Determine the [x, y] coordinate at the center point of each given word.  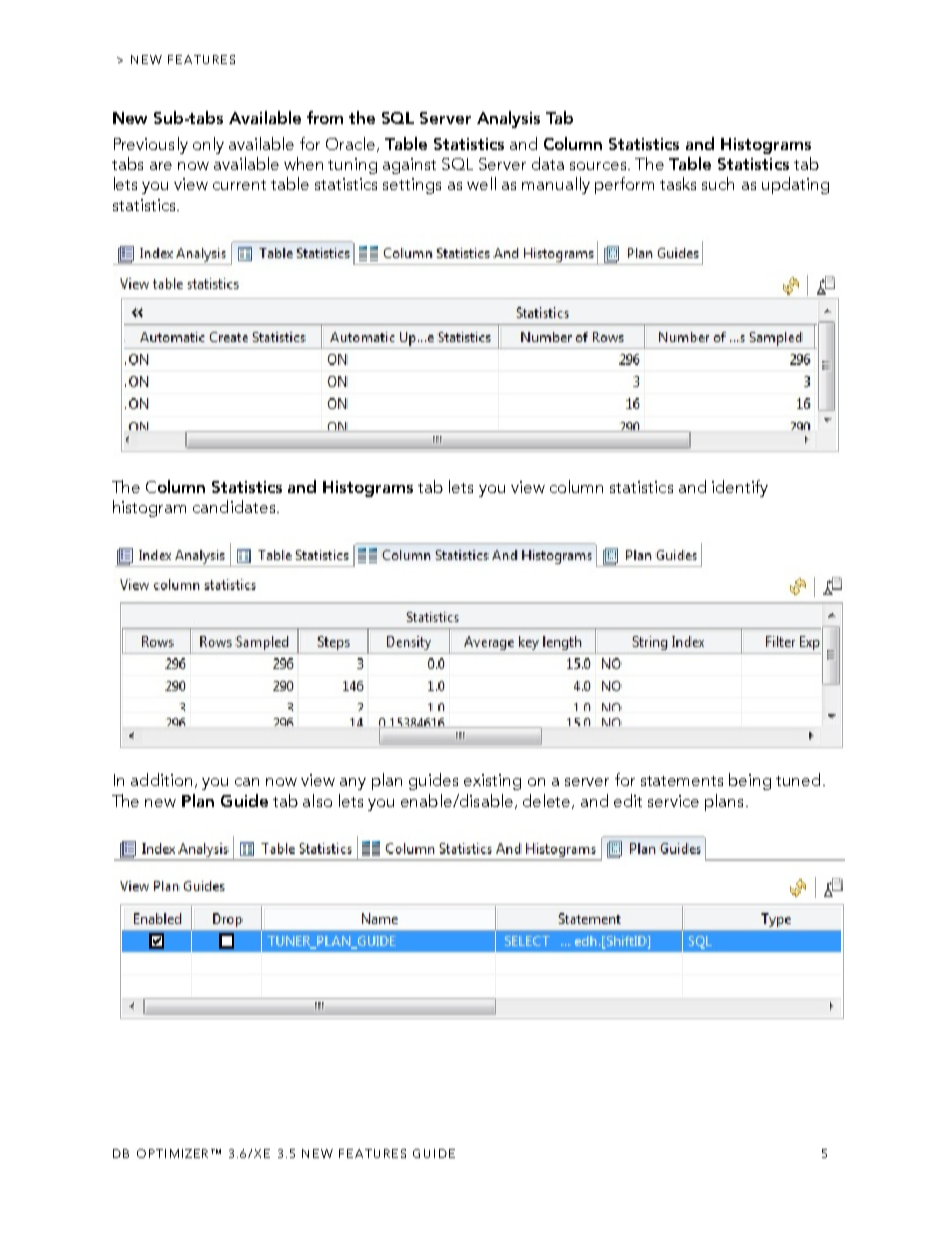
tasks [678, 183]
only [208, 145]
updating [795, 185]
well [481, 183]
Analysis [508, 119]
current [239, 185]
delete [548, 801]
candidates [235, 506]
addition [161, 779]
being [750, 781]
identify [740, 488]
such [718, 183]
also [317, 800]
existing [492, 782]
